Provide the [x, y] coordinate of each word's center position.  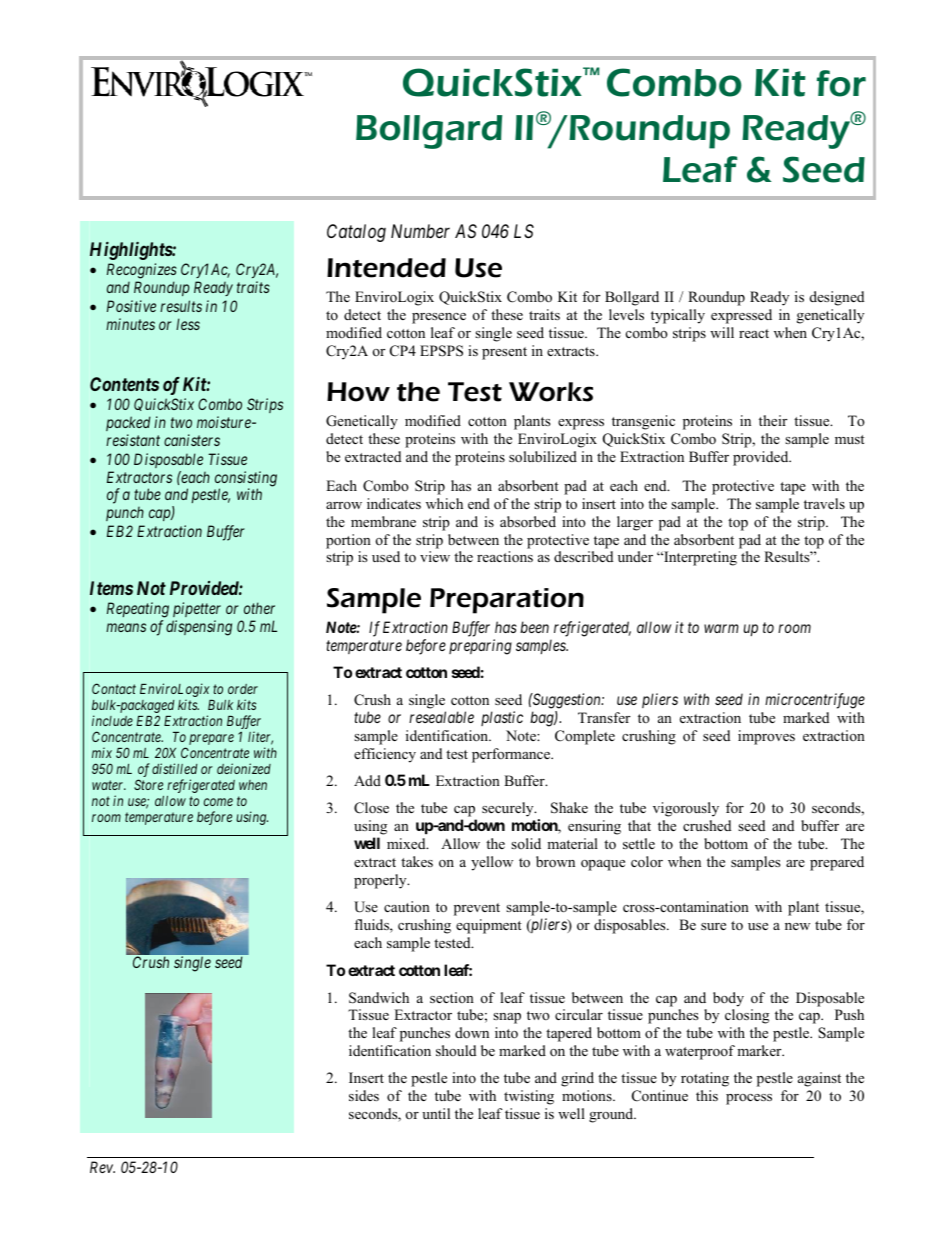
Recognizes [142, 271]
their [773, 420]
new [797, 926]
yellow [492, 863]
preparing [480, 647]
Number [420, 231]
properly [381, 881]
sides [364, 1095]
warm [721, 628]
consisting [246, 480]
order [243, 689]
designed [837, 298]
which [444, 503]
